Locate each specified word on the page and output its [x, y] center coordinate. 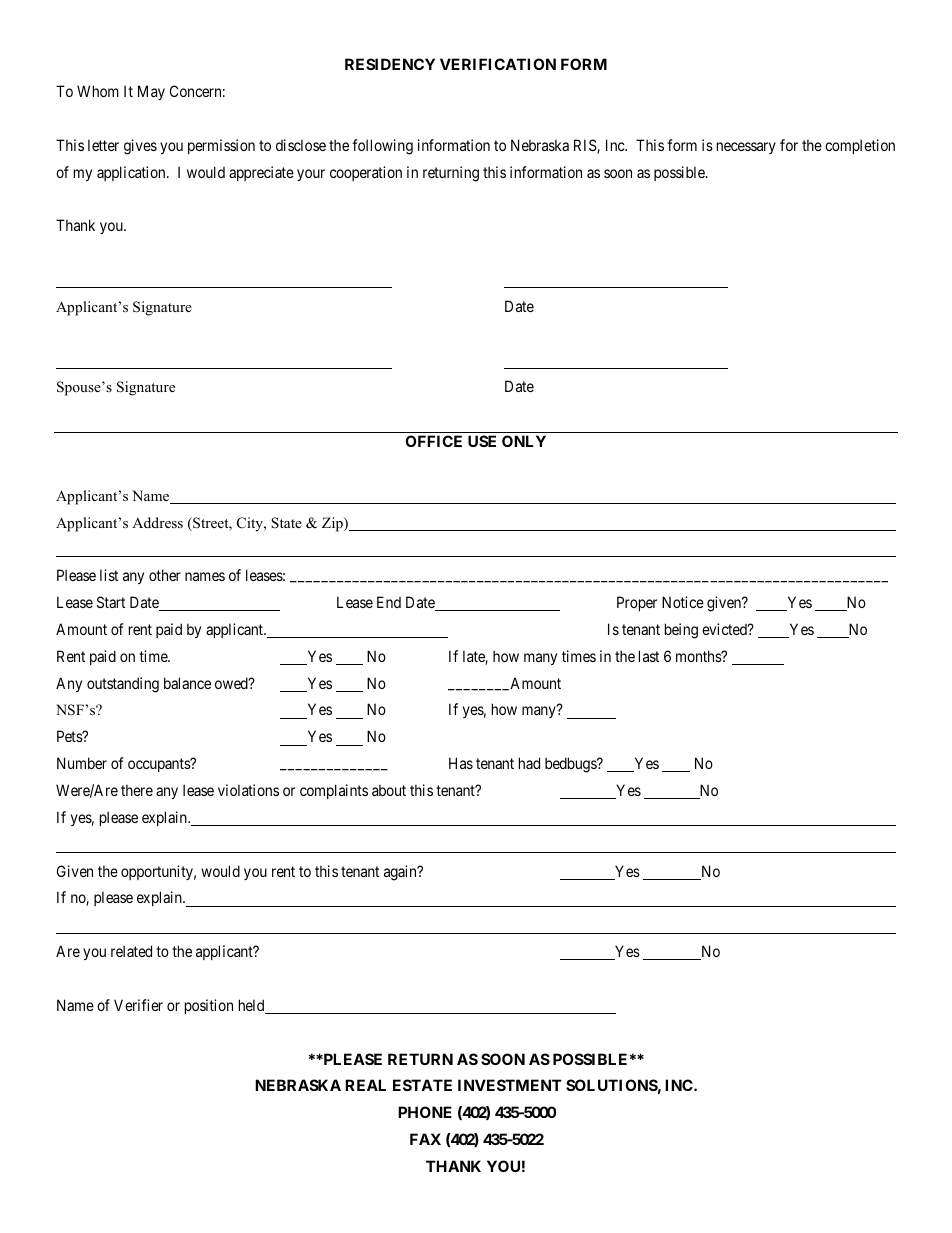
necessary [746, 148]
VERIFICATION [498, 64]
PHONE [425, 1112]
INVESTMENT [510, 1085]
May [151, 92]
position [209, 1006]
